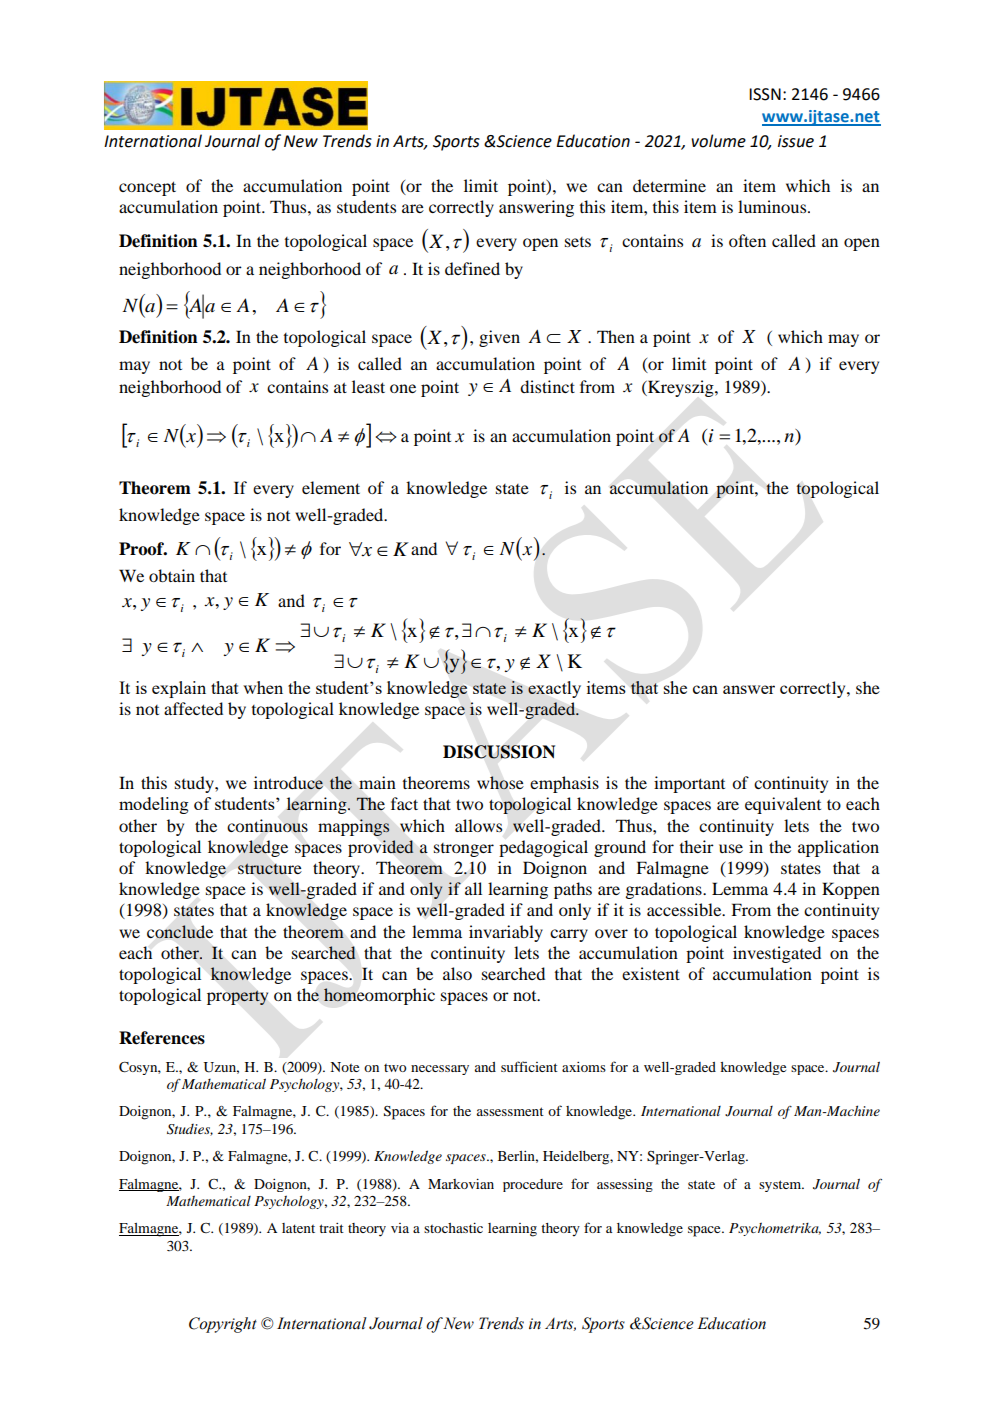 Image resolution: width=999 pixels, height=1412 pixels. I want to click on property, so click(237, 997).
